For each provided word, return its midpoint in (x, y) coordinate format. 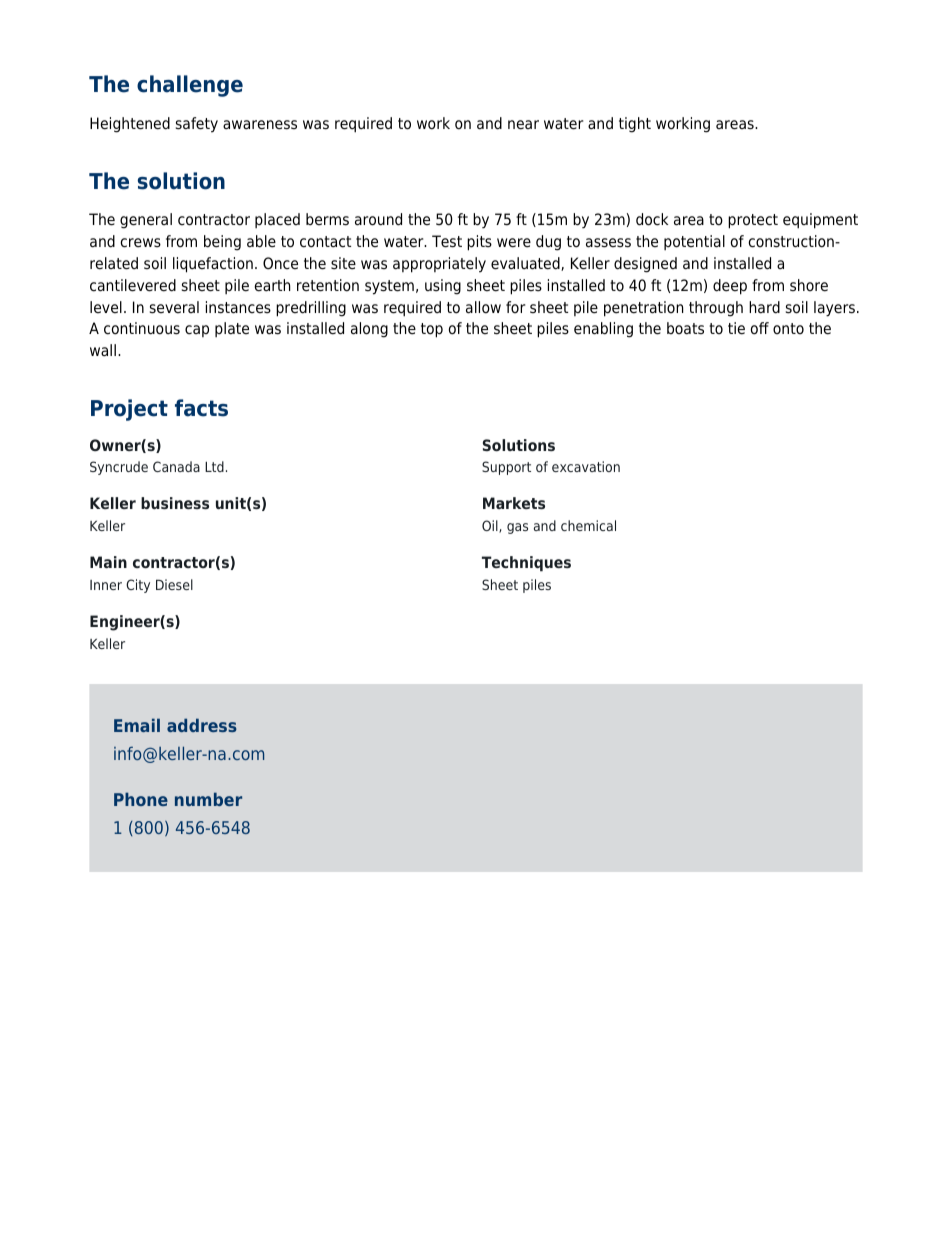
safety (197, 125)
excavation (586, 466)
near (523, 125)
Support (506, 468)
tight (635, 125)
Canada (176, 466)
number (208, 799)
